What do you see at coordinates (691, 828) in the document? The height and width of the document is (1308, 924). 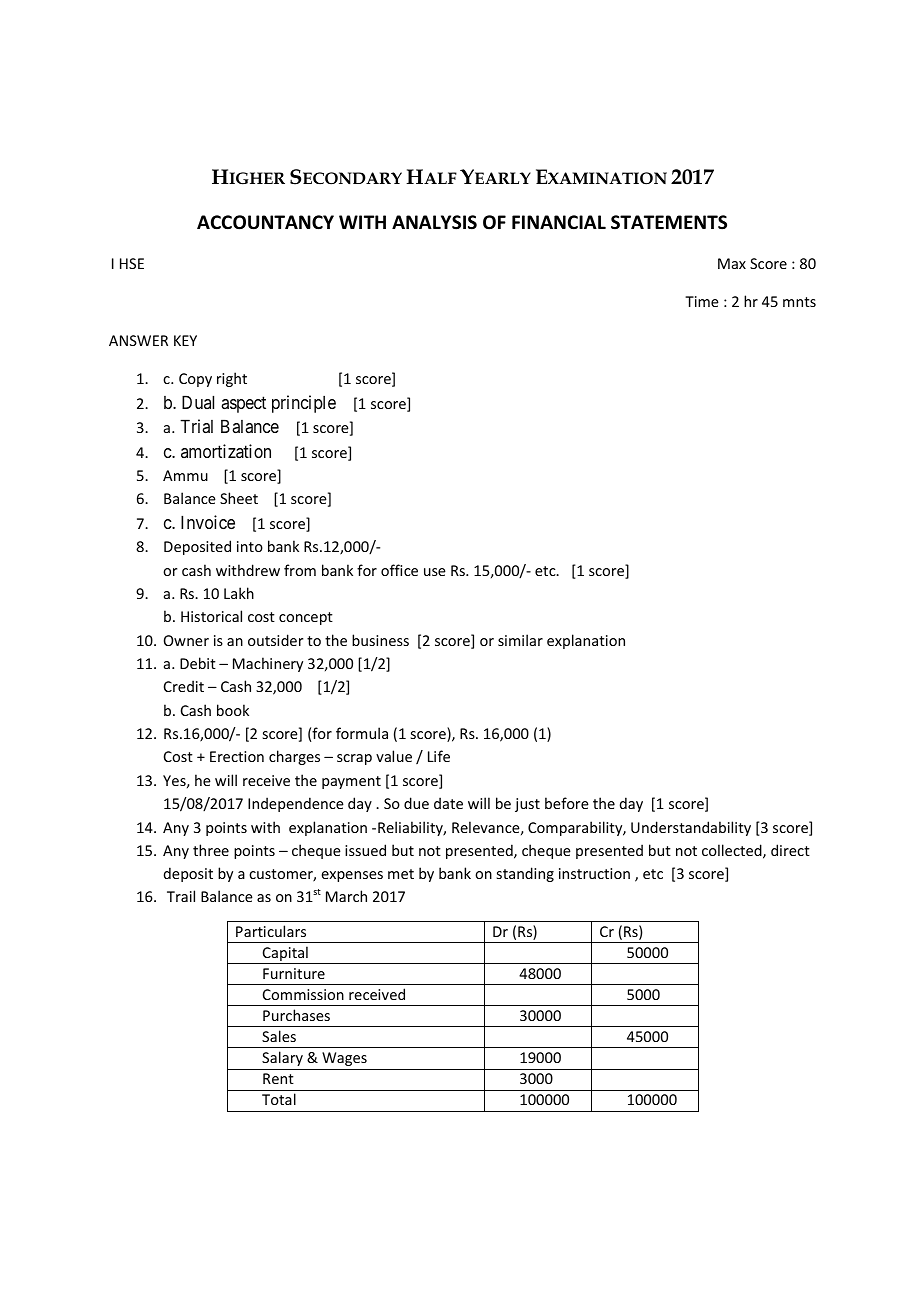 I see `Understandability` at bounding box center [691, 828].
